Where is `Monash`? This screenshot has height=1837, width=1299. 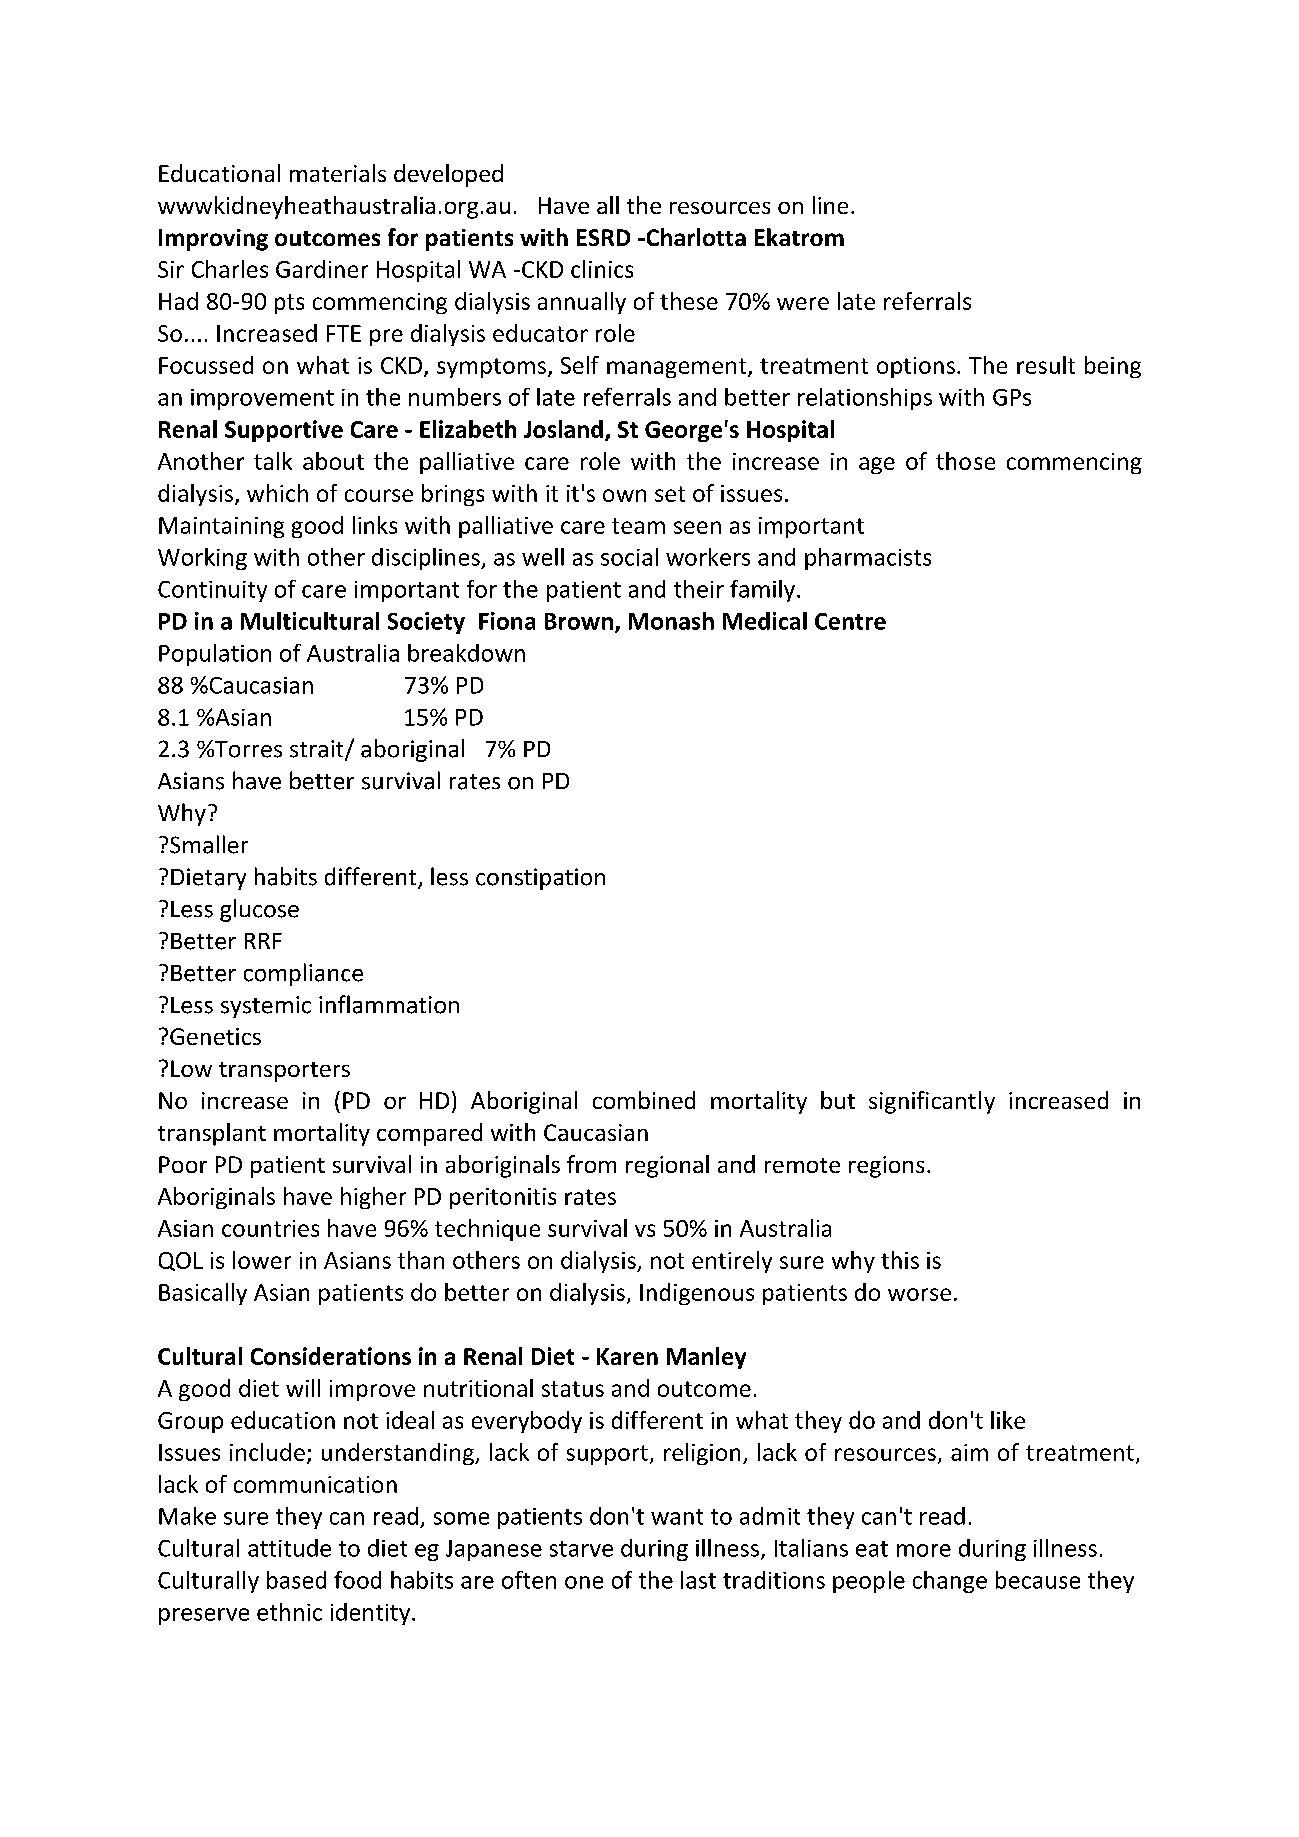 Monash is located at coordinates (671, 621).
